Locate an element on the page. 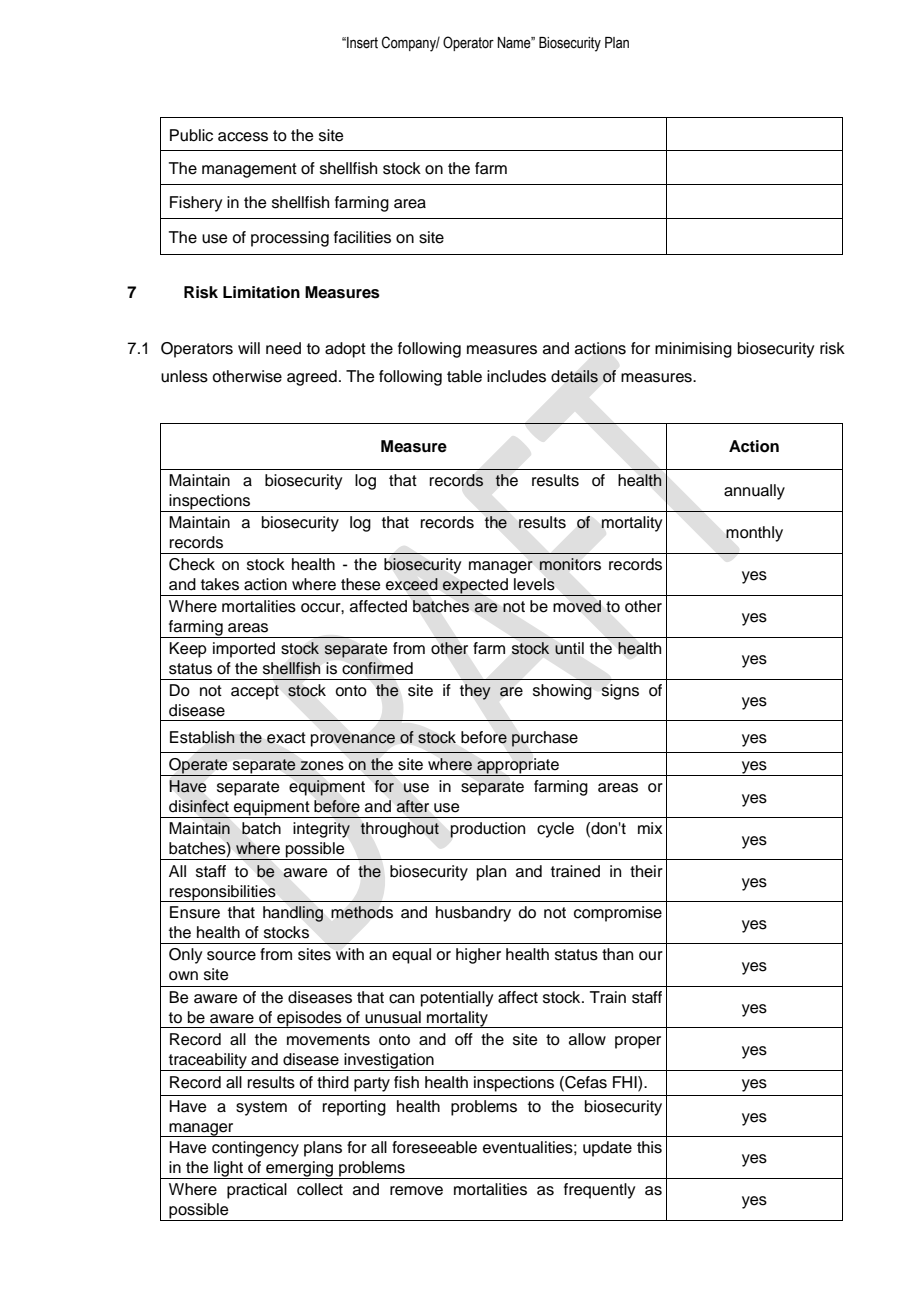 The image size is (924, 1308). management is located at coordinates (249, 170).
